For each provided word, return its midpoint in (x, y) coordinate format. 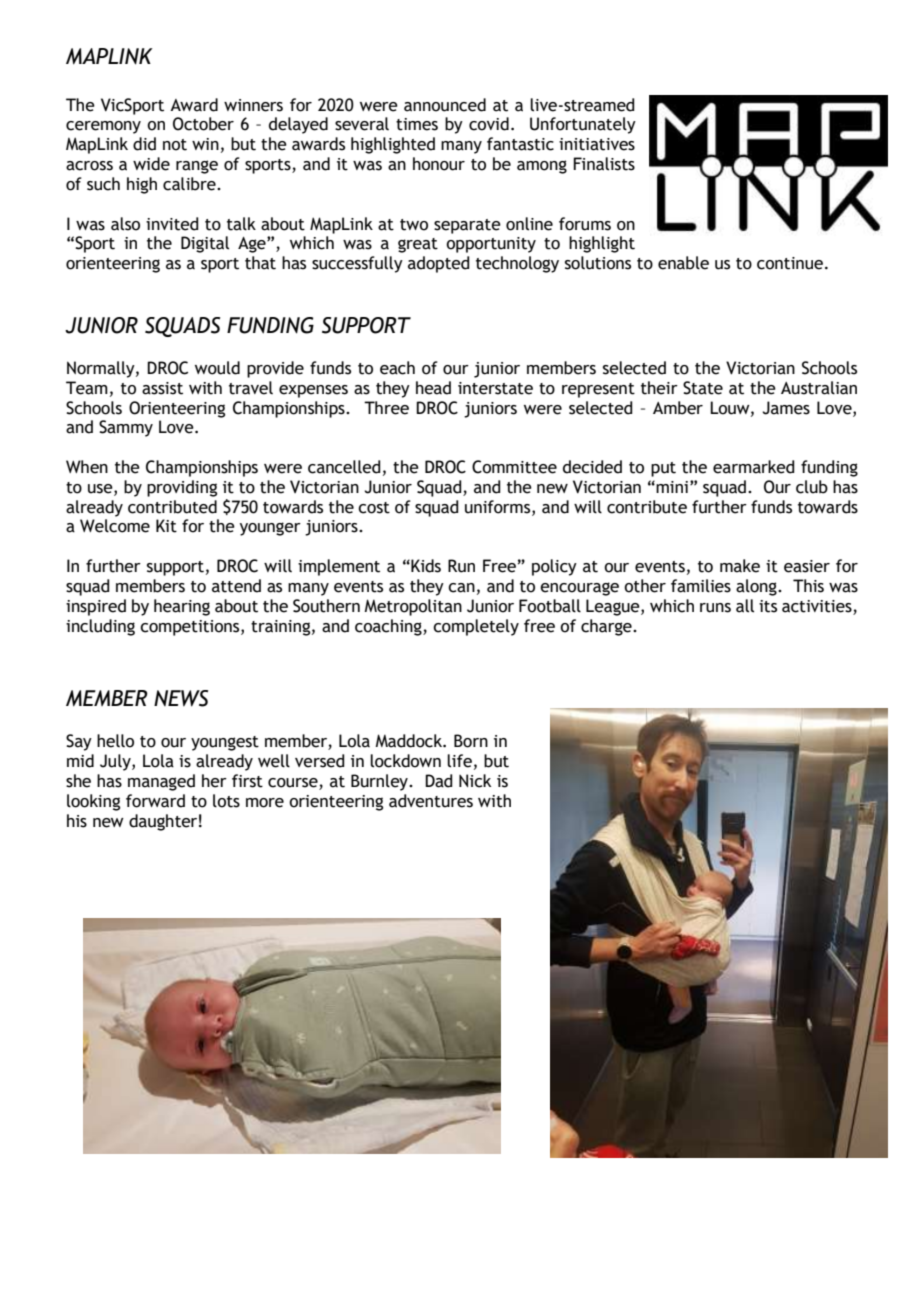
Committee (514, 467)
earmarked (754, 467)
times (417, 124)
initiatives (597, 144)
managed (161, 782)
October (203, 124)
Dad (439, 781)
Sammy (126, 428)
